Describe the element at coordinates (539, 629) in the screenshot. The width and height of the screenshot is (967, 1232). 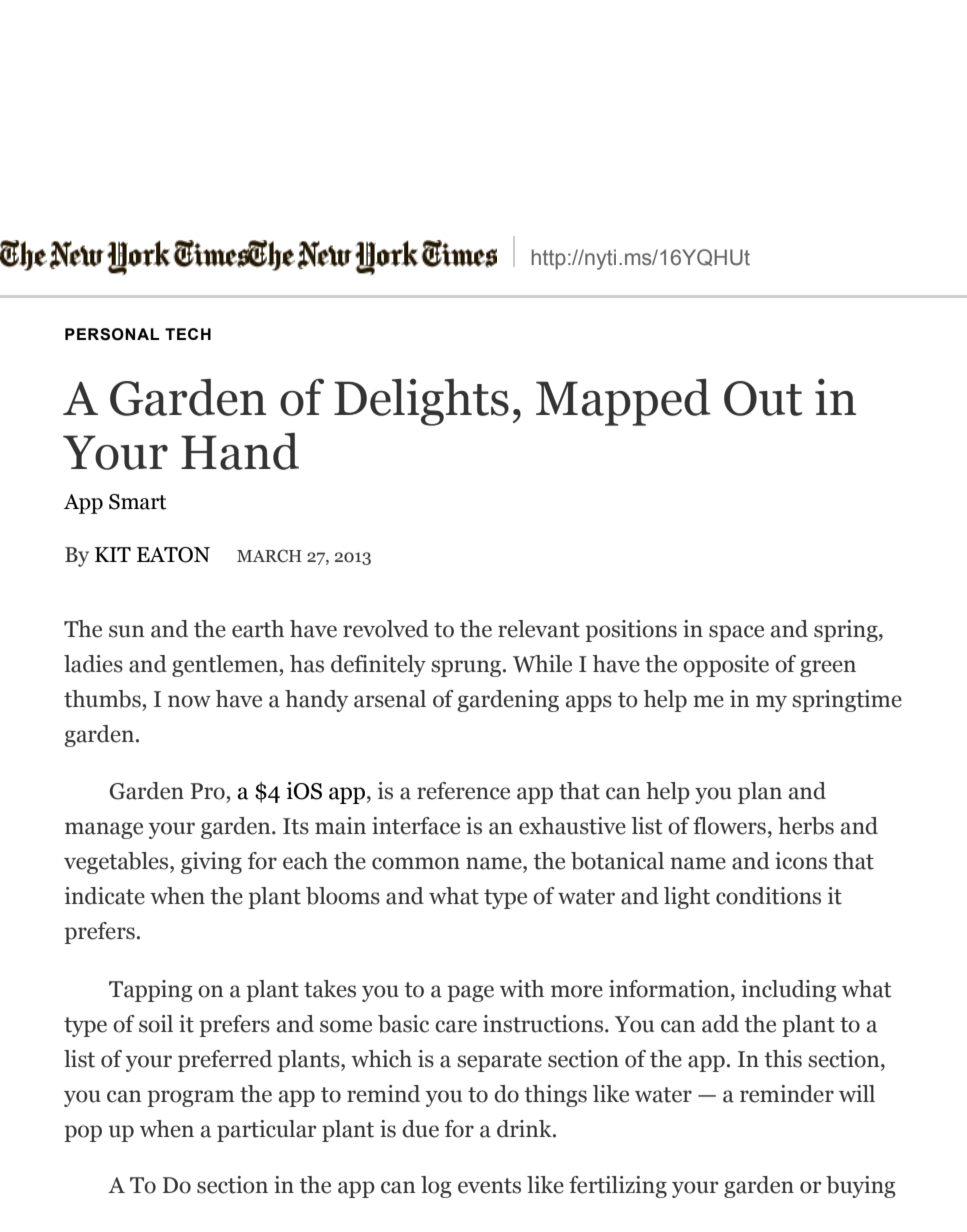
I see `relevant` at that location.
